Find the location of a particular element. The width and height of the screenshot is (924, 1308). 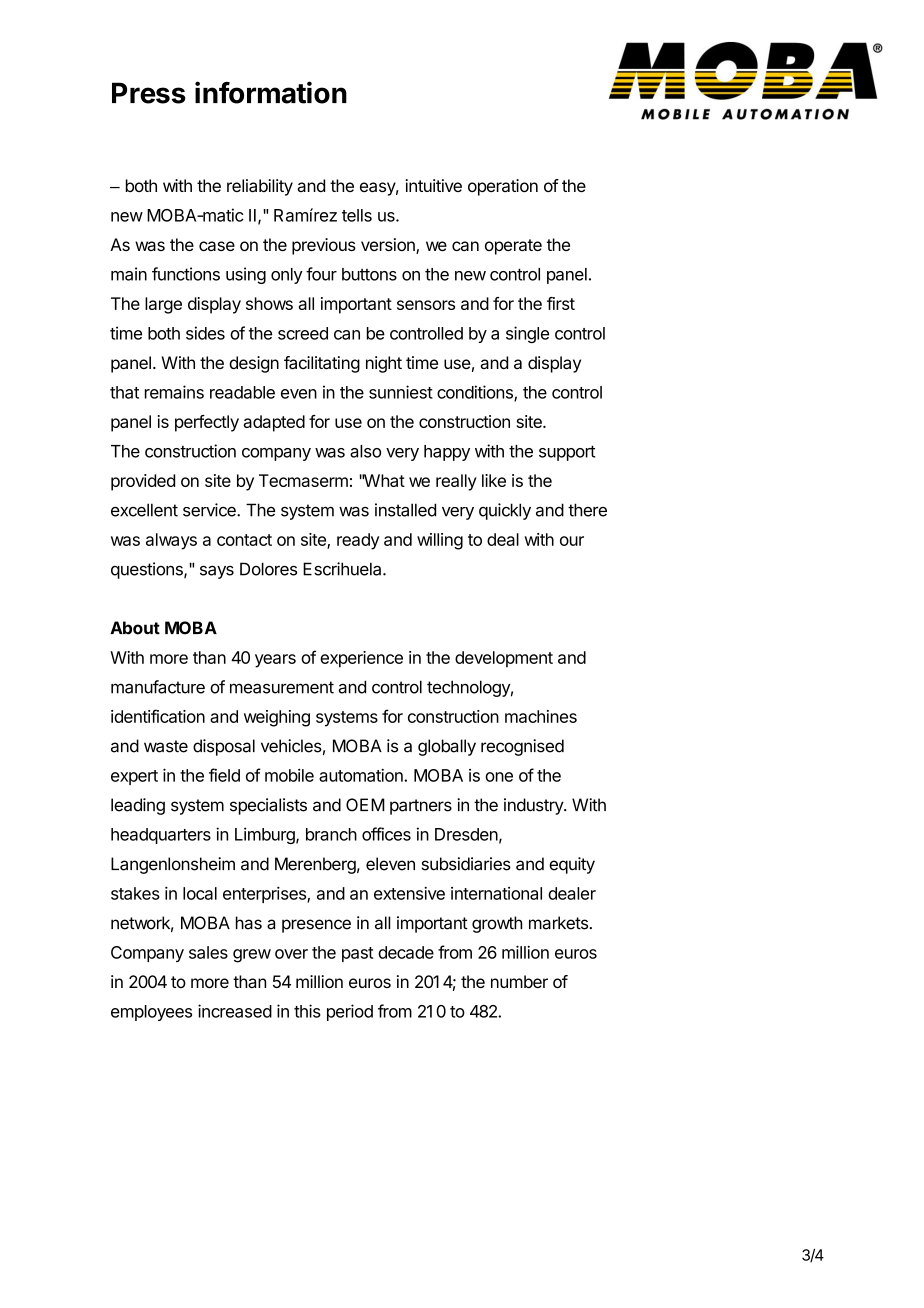

employees is located at coordinates (151, 1013).
